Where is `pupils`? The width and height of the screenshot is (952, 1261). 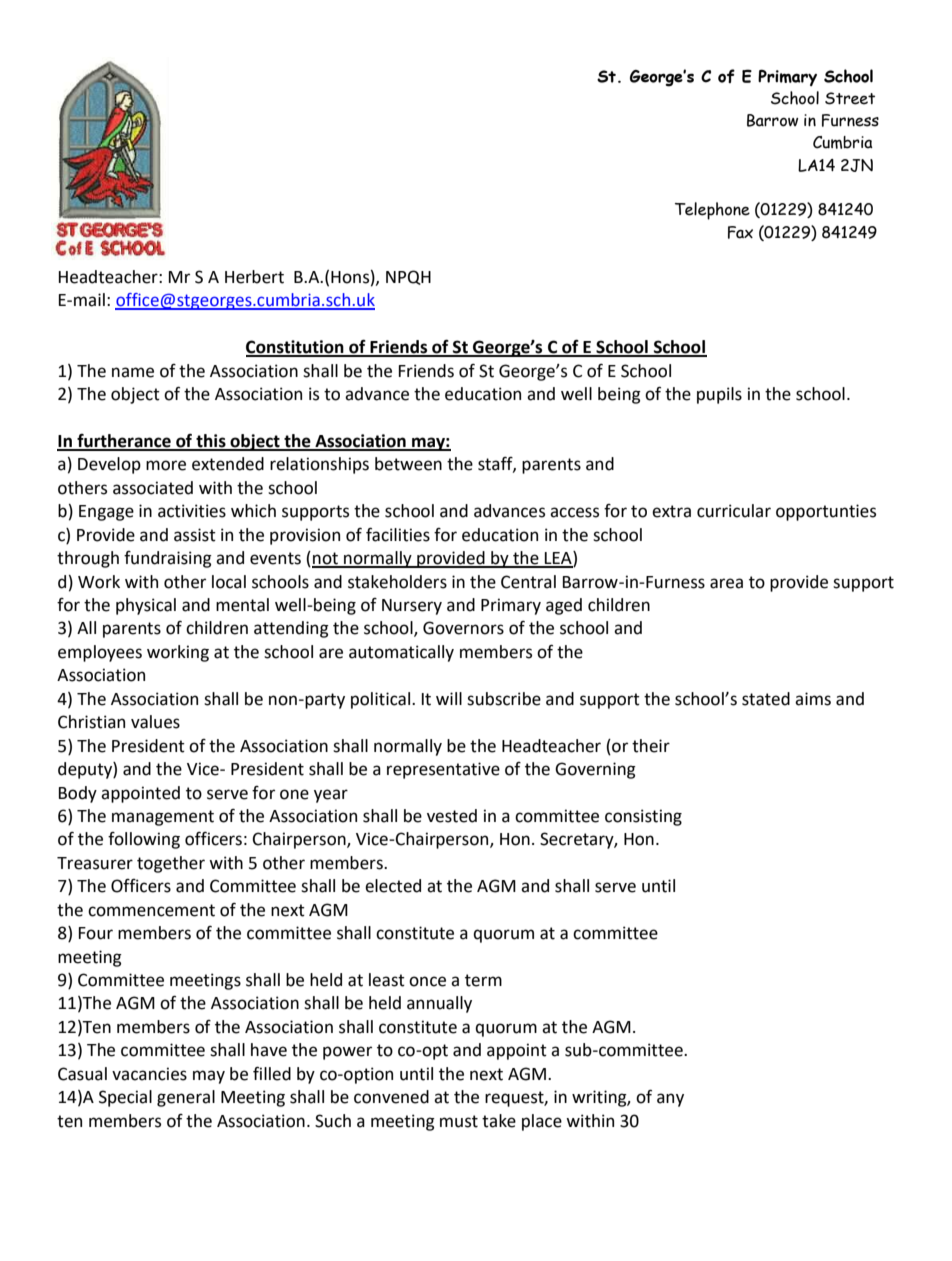 pupils is located at coordinates (719, 395).
